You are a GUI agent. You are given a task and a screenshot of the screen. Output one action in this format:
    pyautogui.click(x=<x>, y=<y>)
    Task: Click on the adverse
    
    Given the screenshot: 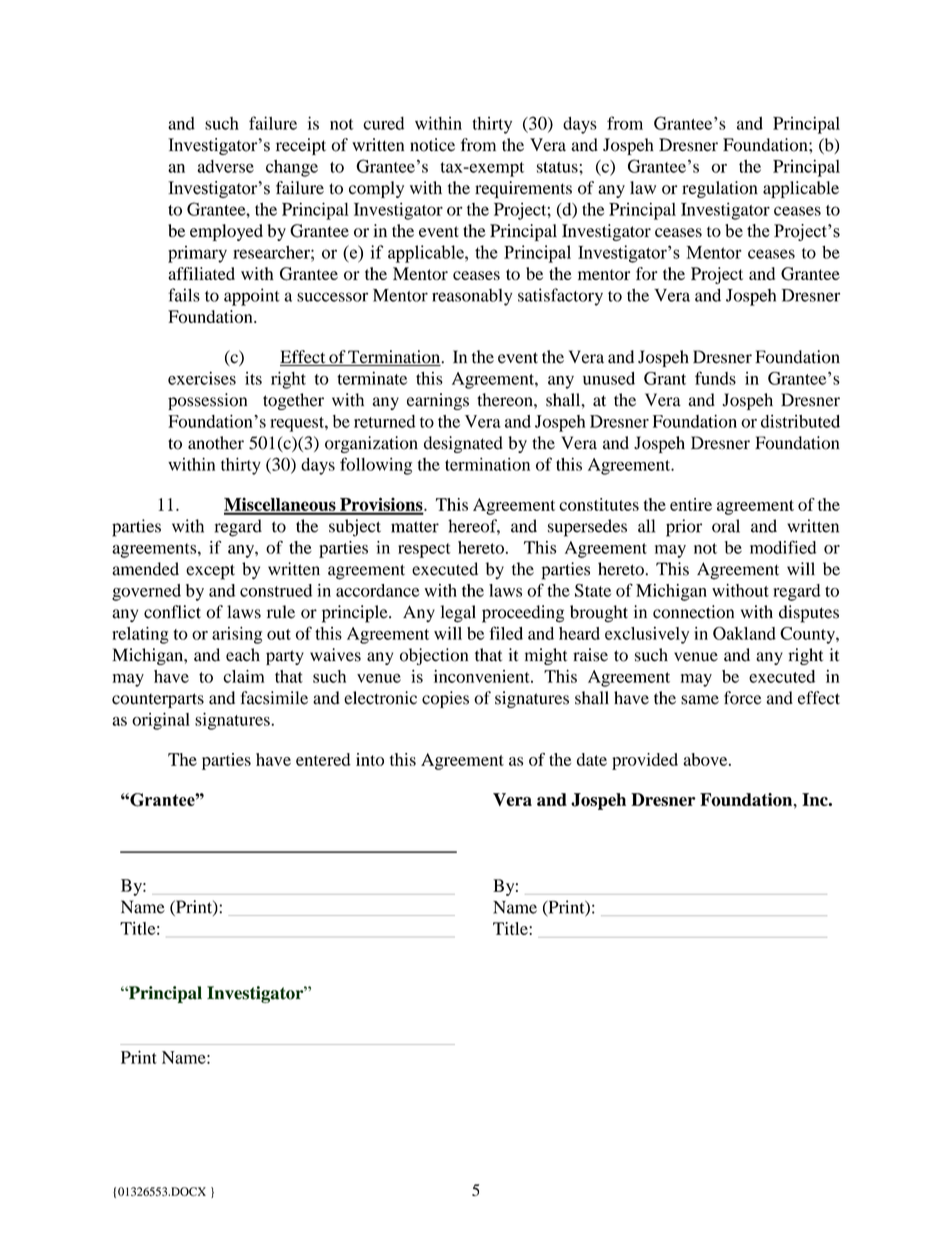 What is the action you would take?
    pyautogui.click(x=225, y=166)
